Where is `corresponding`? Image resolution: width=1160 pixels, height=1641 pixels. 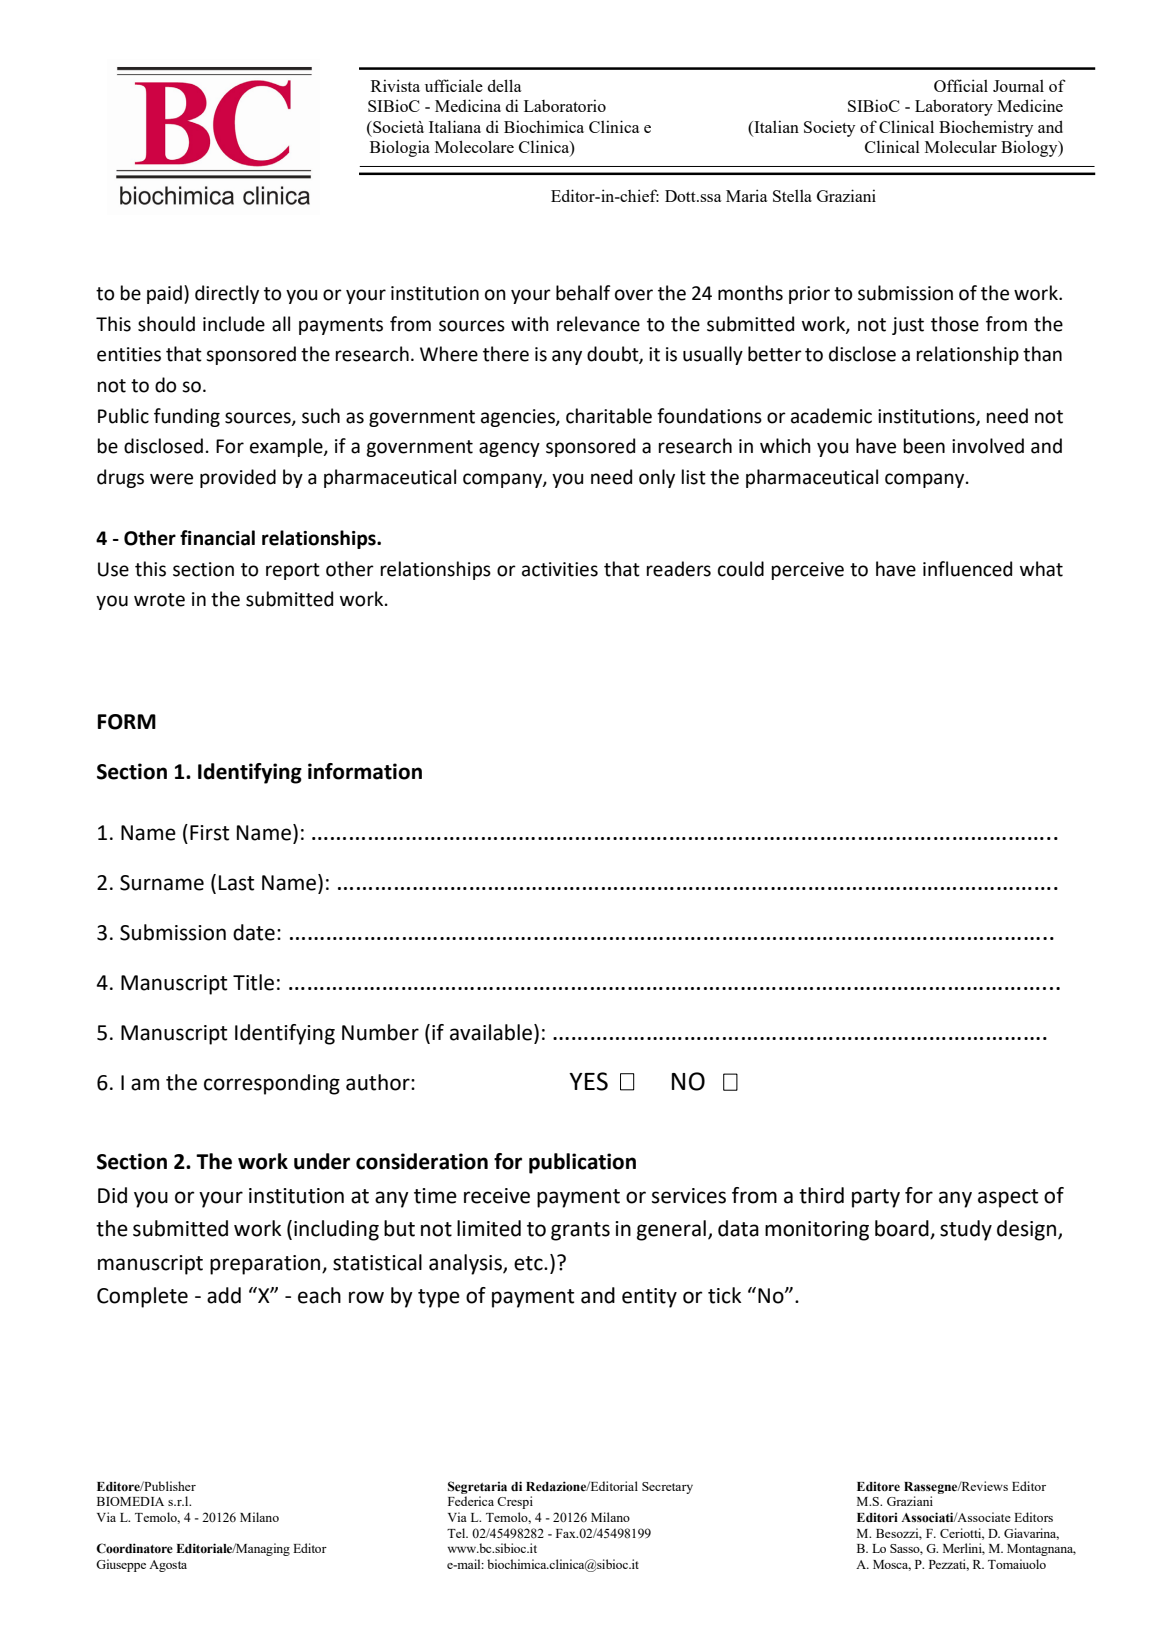
corresponding is located at coordinates (272, 1084).
